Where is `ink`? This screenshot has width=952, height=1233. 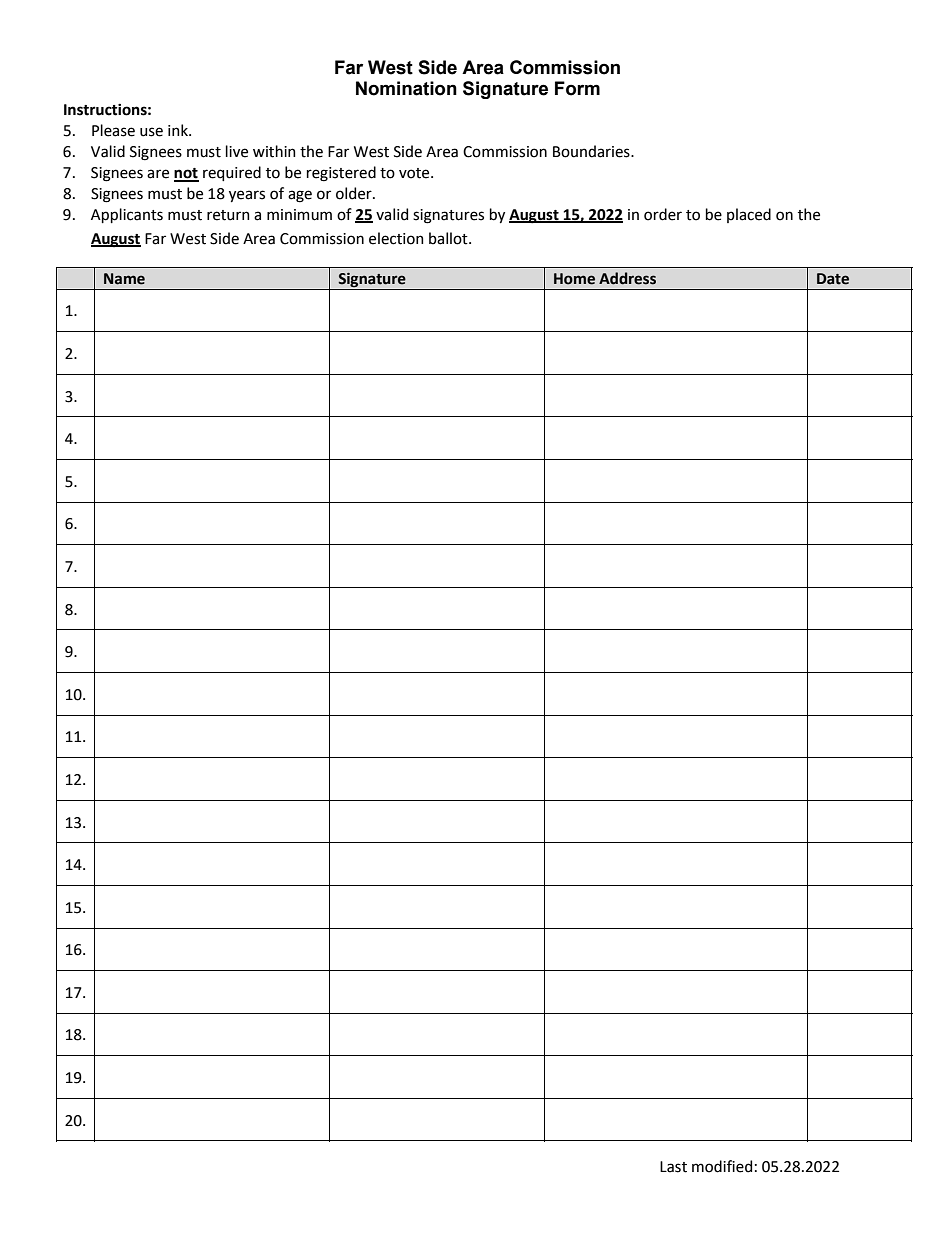
ink is located at coordinates (179, 130).
